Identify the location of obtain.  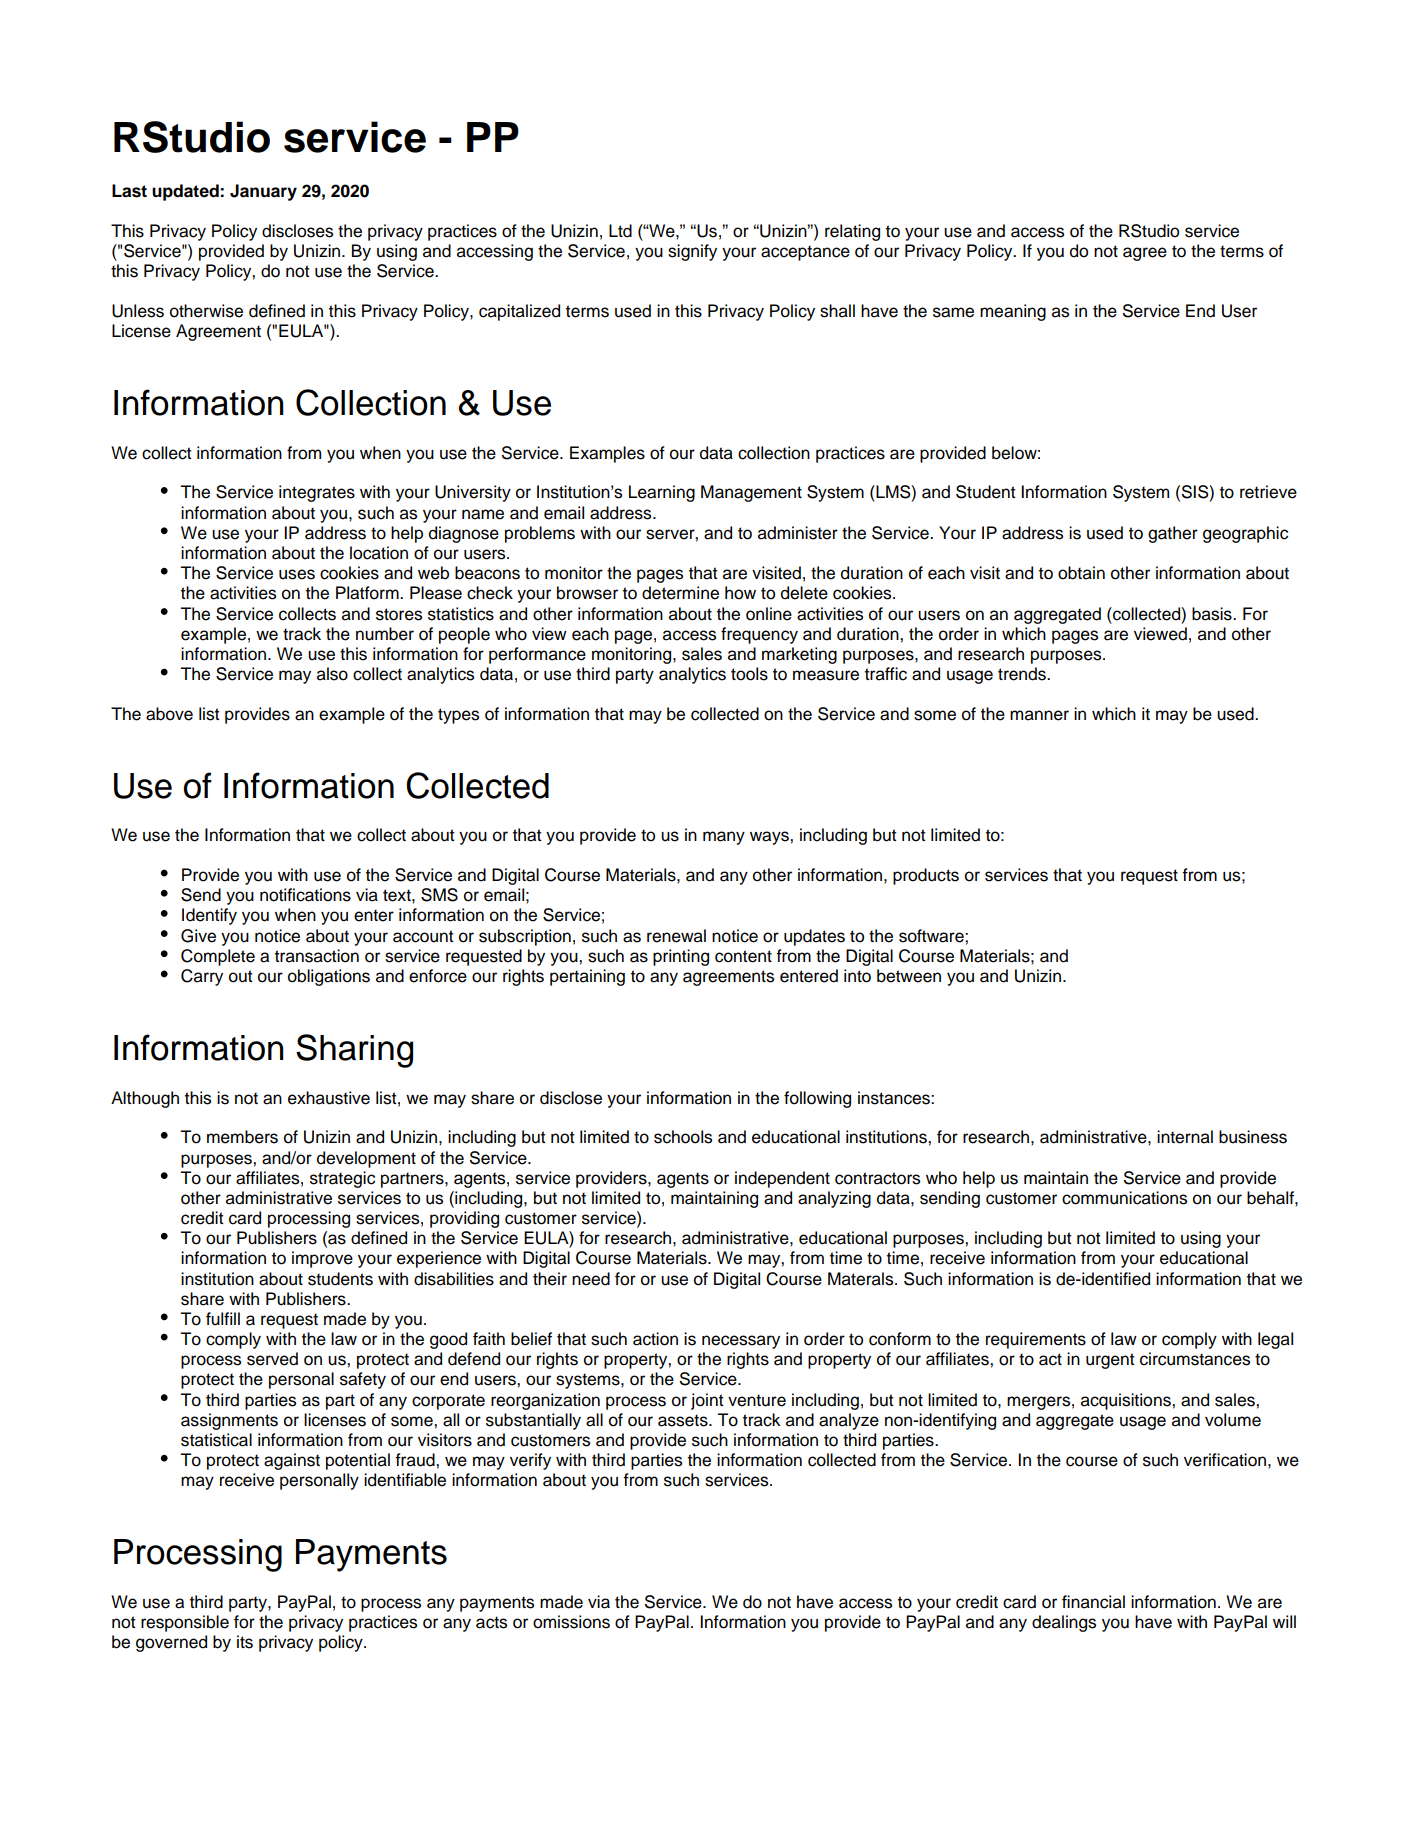
(1081, 573).
